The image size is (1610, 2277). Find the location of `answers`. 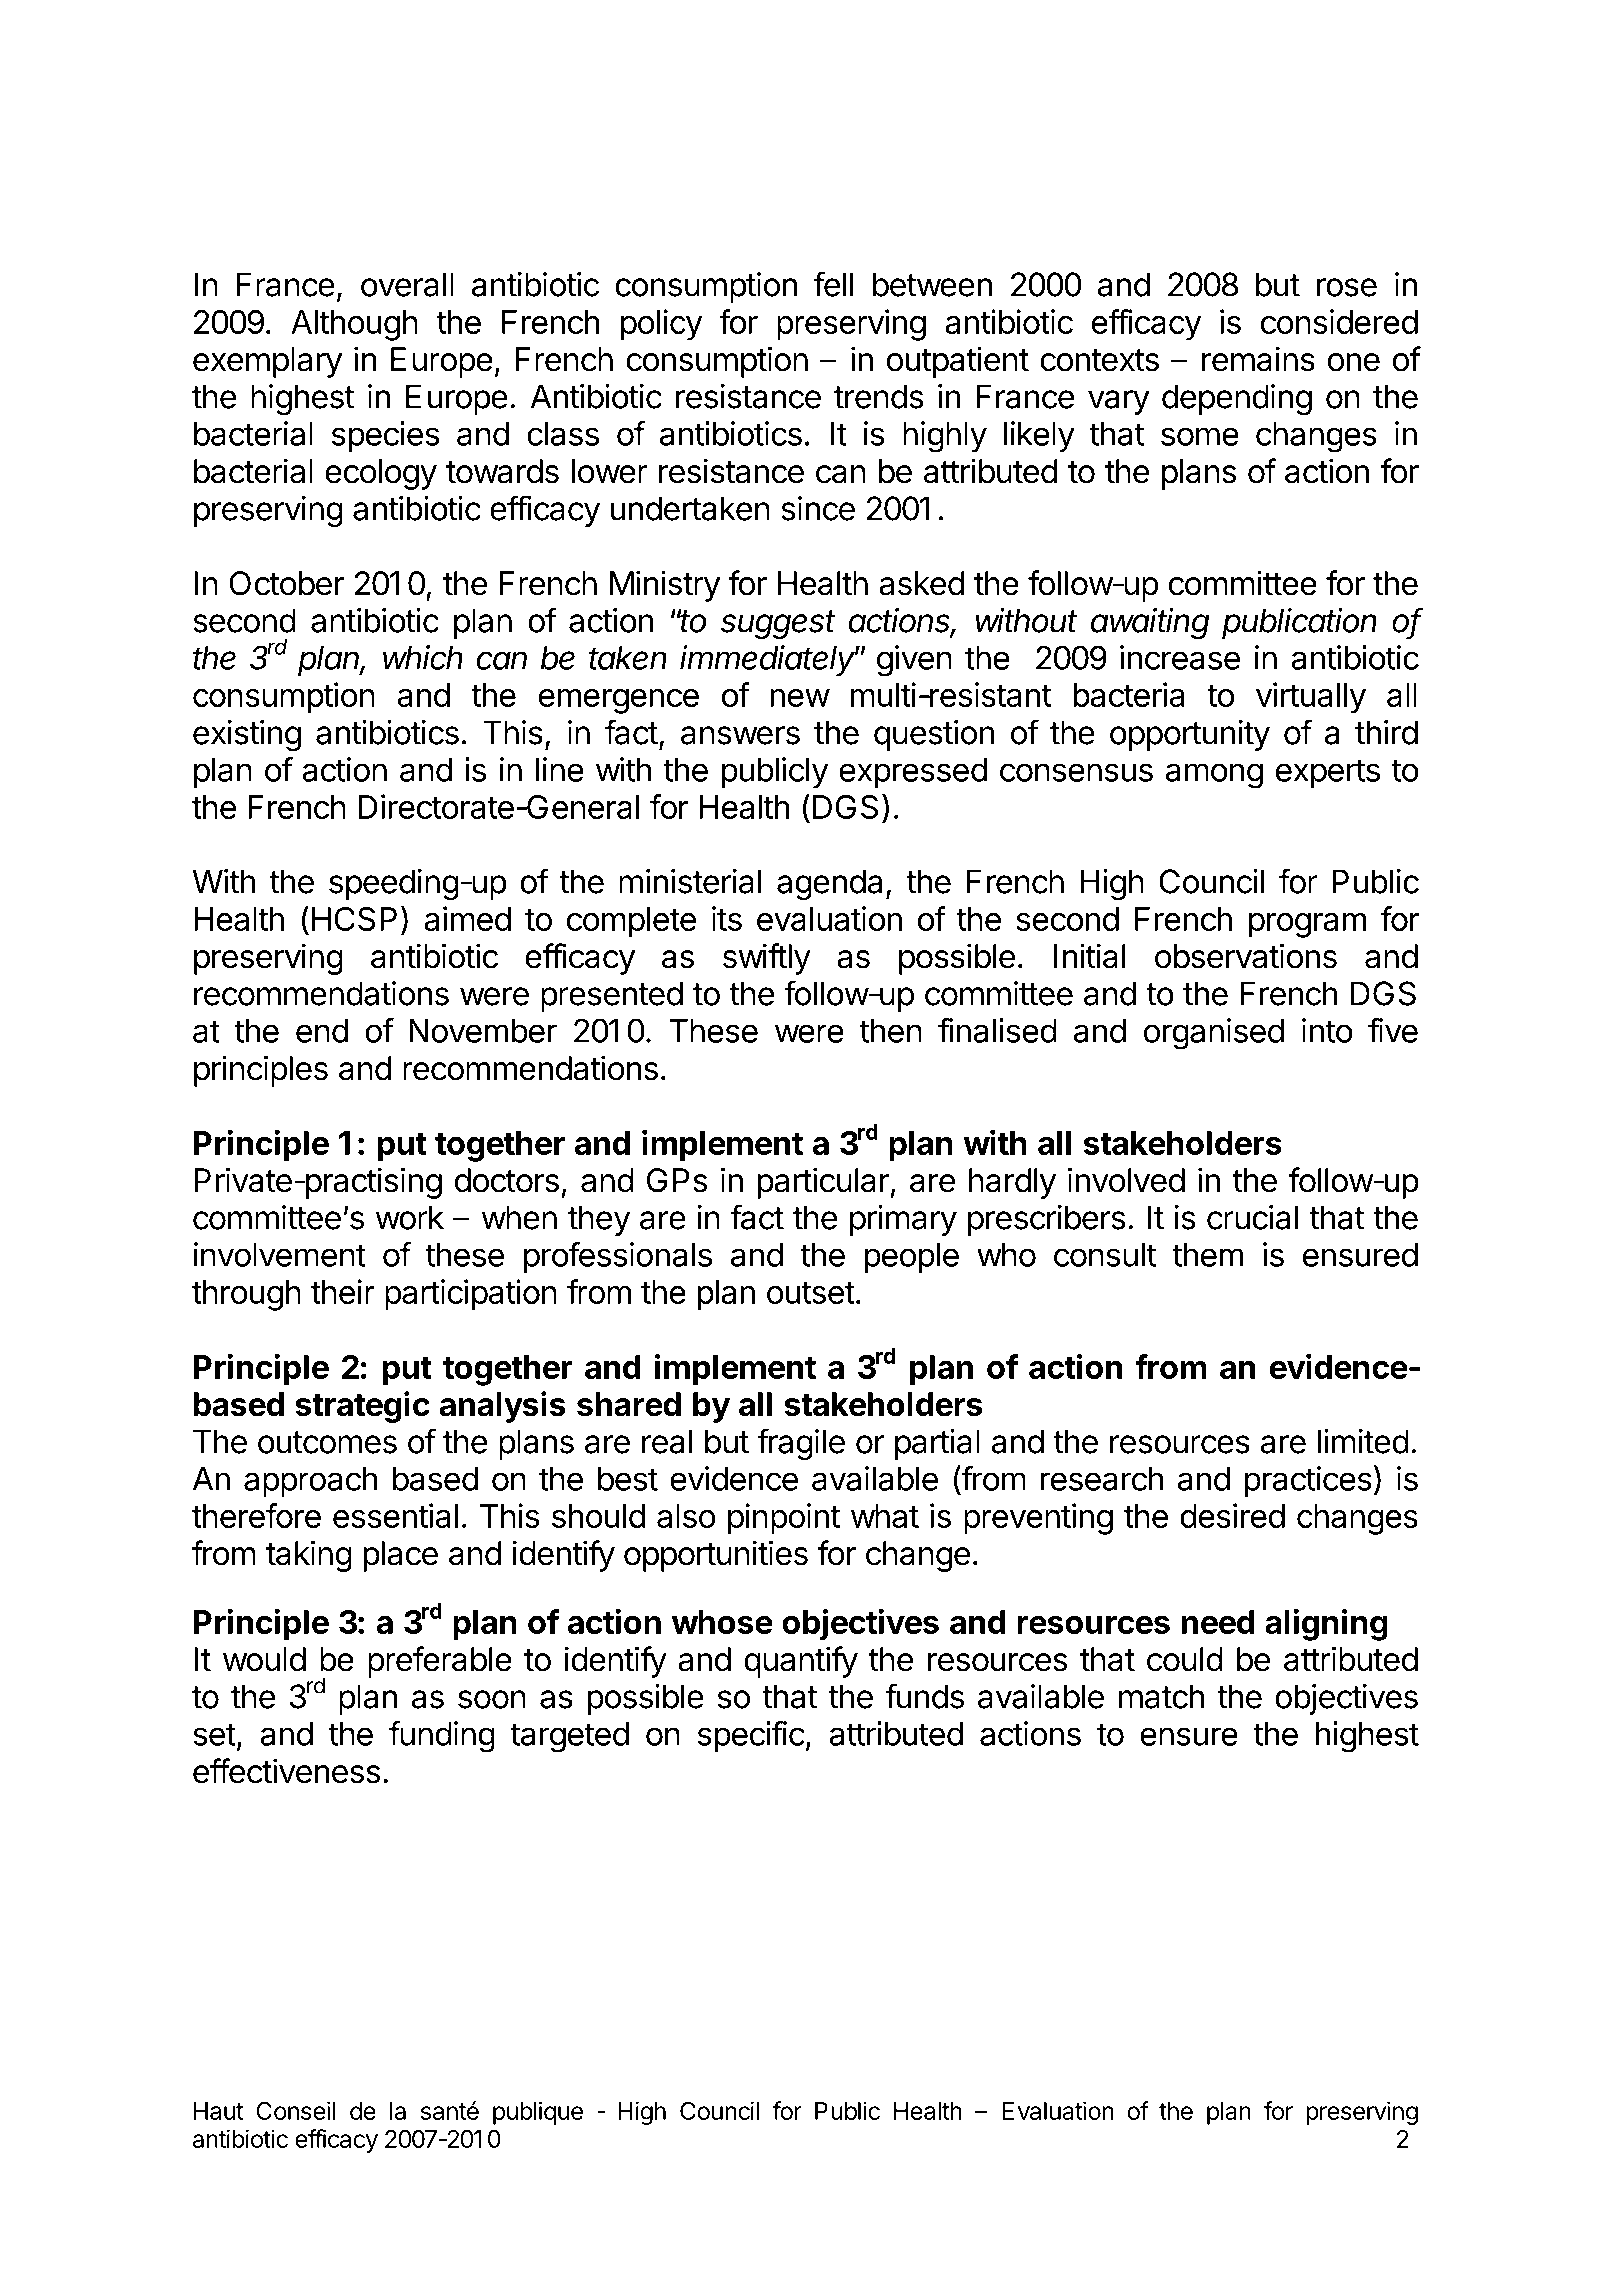

answers is located at coordinates (740, 735).
